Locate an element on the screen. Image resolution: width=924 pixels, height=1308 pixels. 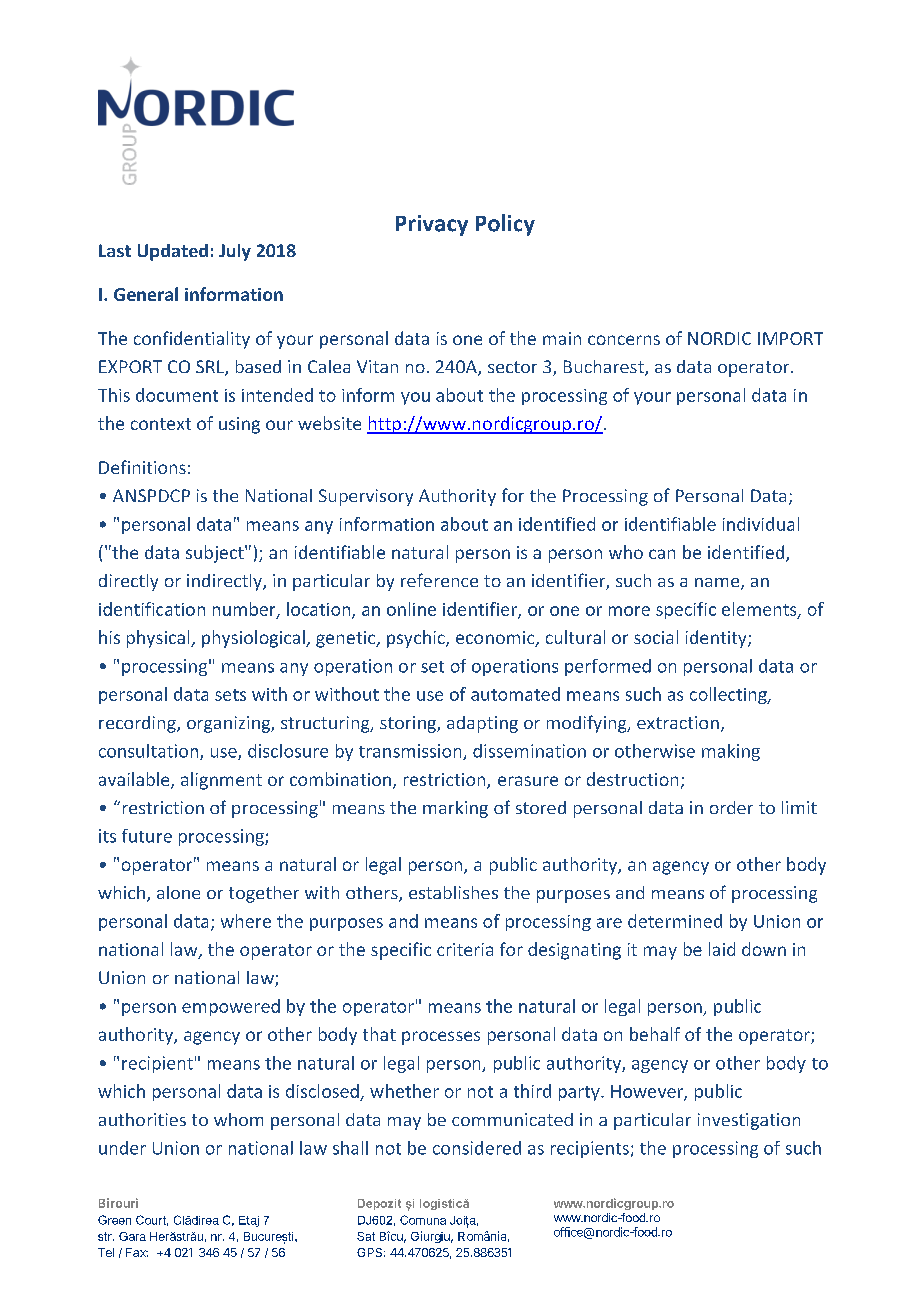
reference is located at coordinates (439, 580).
